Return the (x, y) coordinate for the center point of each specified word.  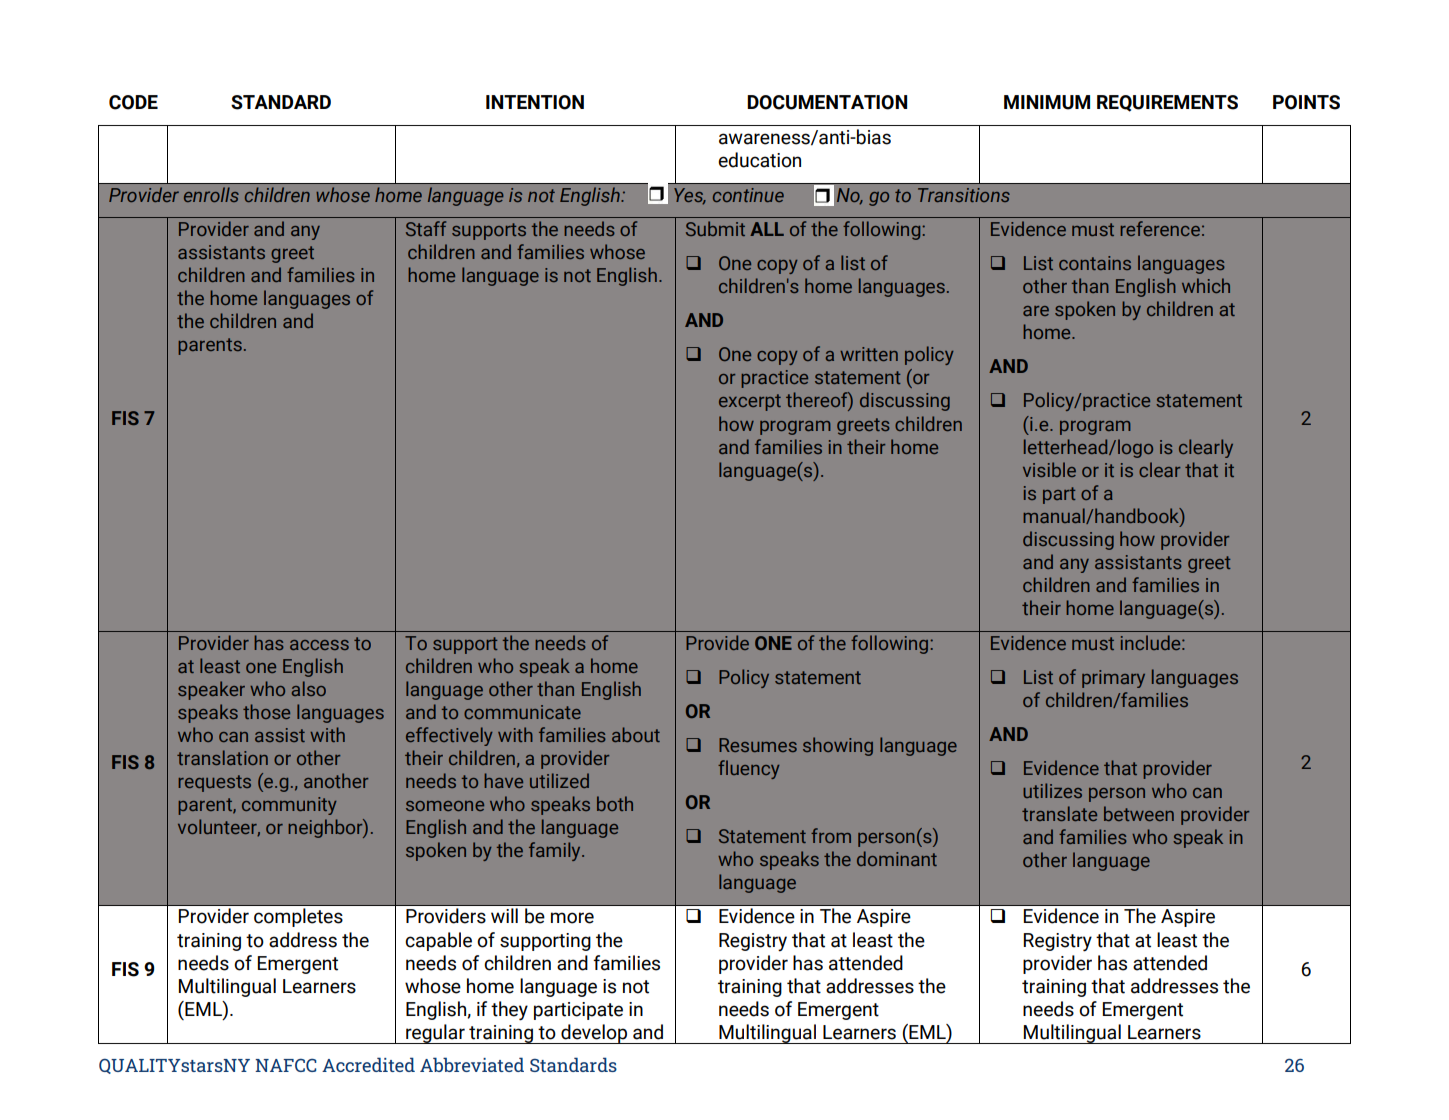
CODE (133, 102)
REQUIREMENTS (1167, 103)
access (319, 645)
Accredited (368, 1064)
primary (1113, 679)
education (759, 160)
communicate (522, 712)
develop (594, 1034)
